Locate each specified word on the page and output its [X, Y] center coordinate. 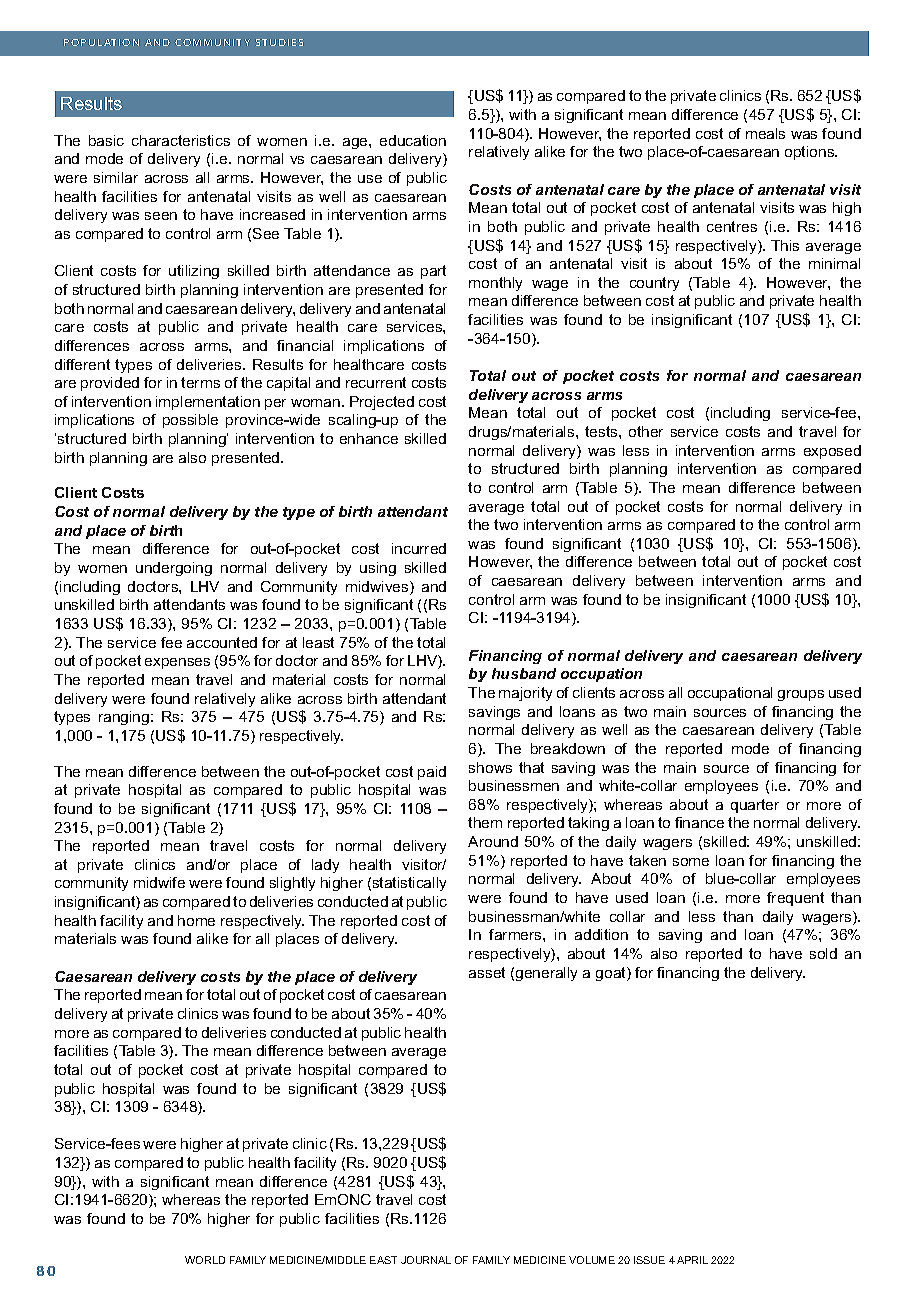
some [691, 862]
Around [493, 841]
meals [765, 133]
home [196, 920]
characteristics [181, 140]
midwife [159, 882]
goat [612, 974]
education [413, 140]
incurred [419, 548]
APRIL [692, 1260]
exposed [832, 452]
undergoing [174, 569]
